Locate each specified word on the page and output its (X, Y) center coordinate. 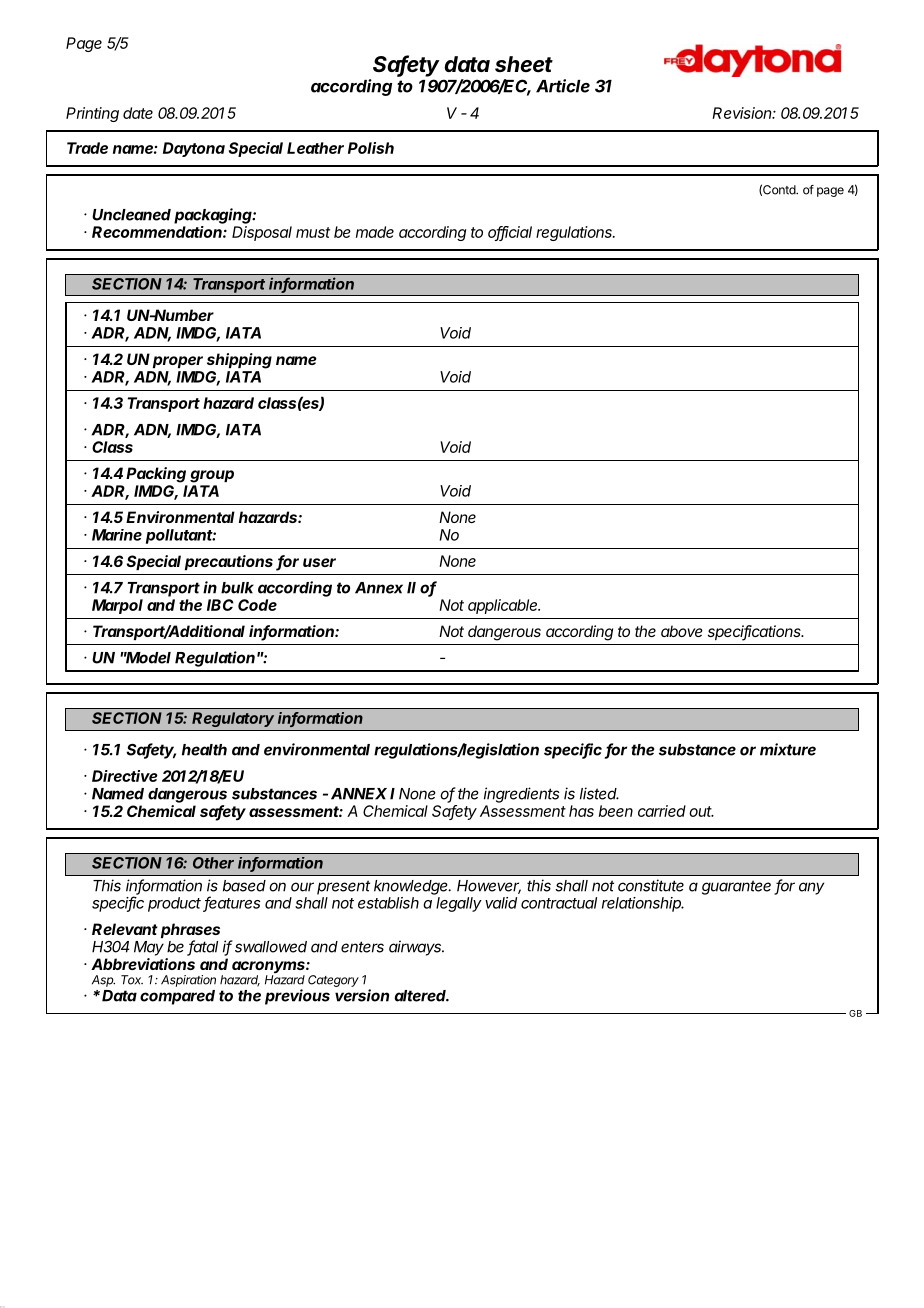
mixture (788, 749)
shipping (239, 361)
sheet (524, 64)
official (510, 233)
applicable (504, 606)
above (682, 631)
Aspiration (188, 981)
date (138, 113)
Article (563, 86)
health (204, 750)
